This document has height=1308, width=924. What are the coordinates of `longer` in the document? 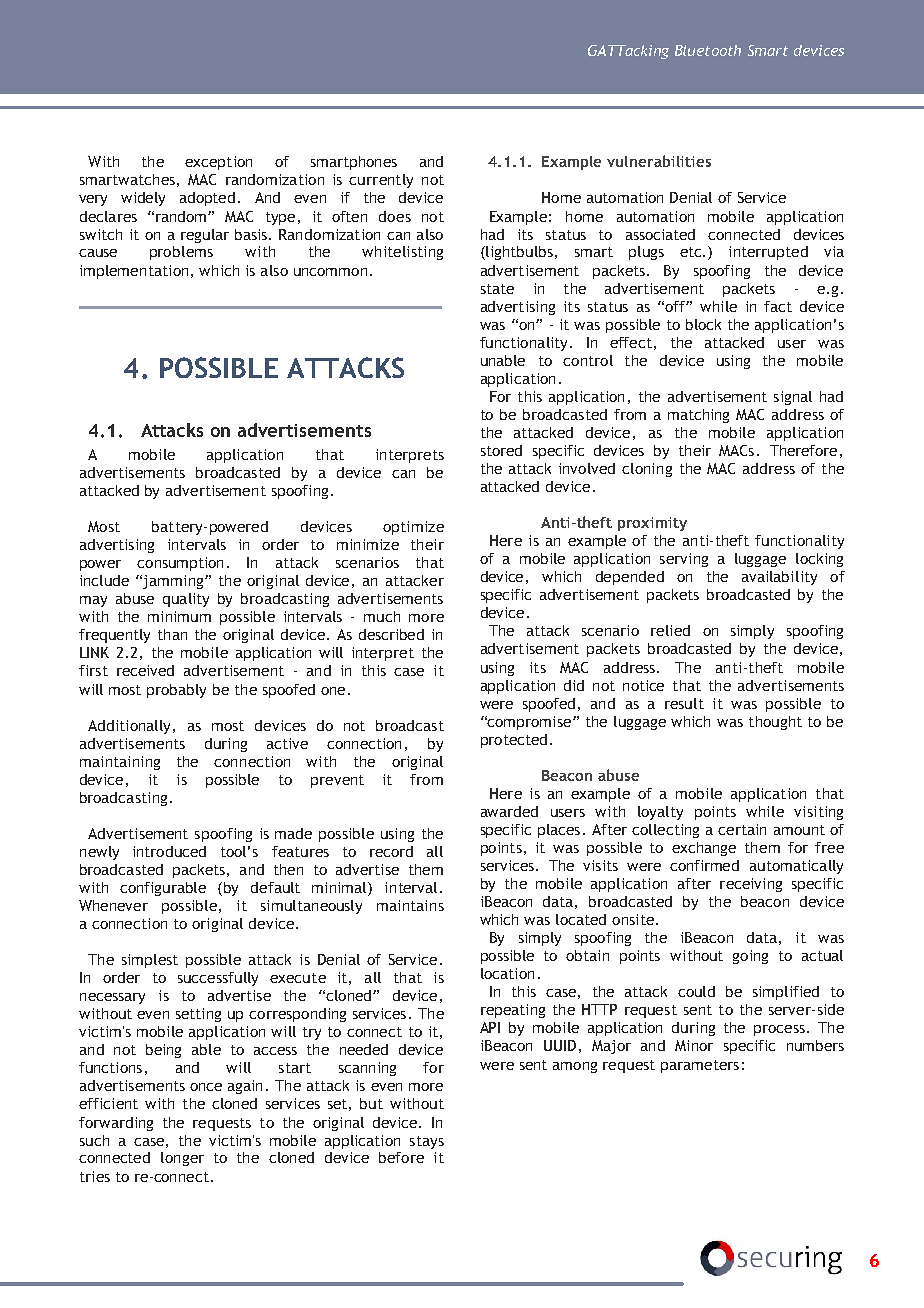 It's located at (182, 1159).
